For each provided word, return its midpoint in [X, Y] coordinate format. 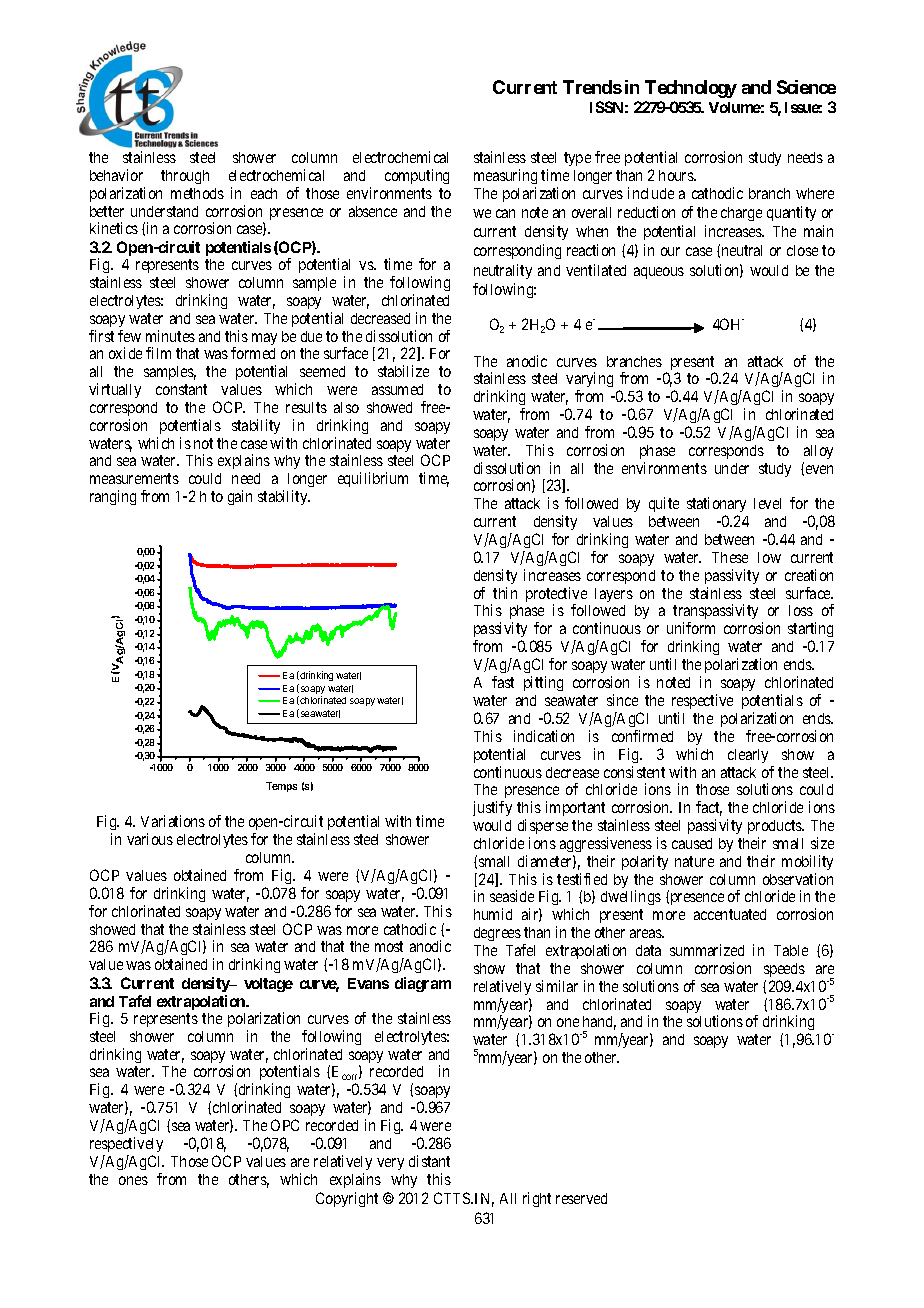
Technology [691, 89]
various [150, 839]
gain [240, 497]
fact [709, 808]
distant [429, 1161]
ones [133, 1180]
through [185, 177]
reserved [581, 1198]
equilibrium [373, 479]
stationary [716, 506]
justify [492, 808]
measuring [505, 176]
